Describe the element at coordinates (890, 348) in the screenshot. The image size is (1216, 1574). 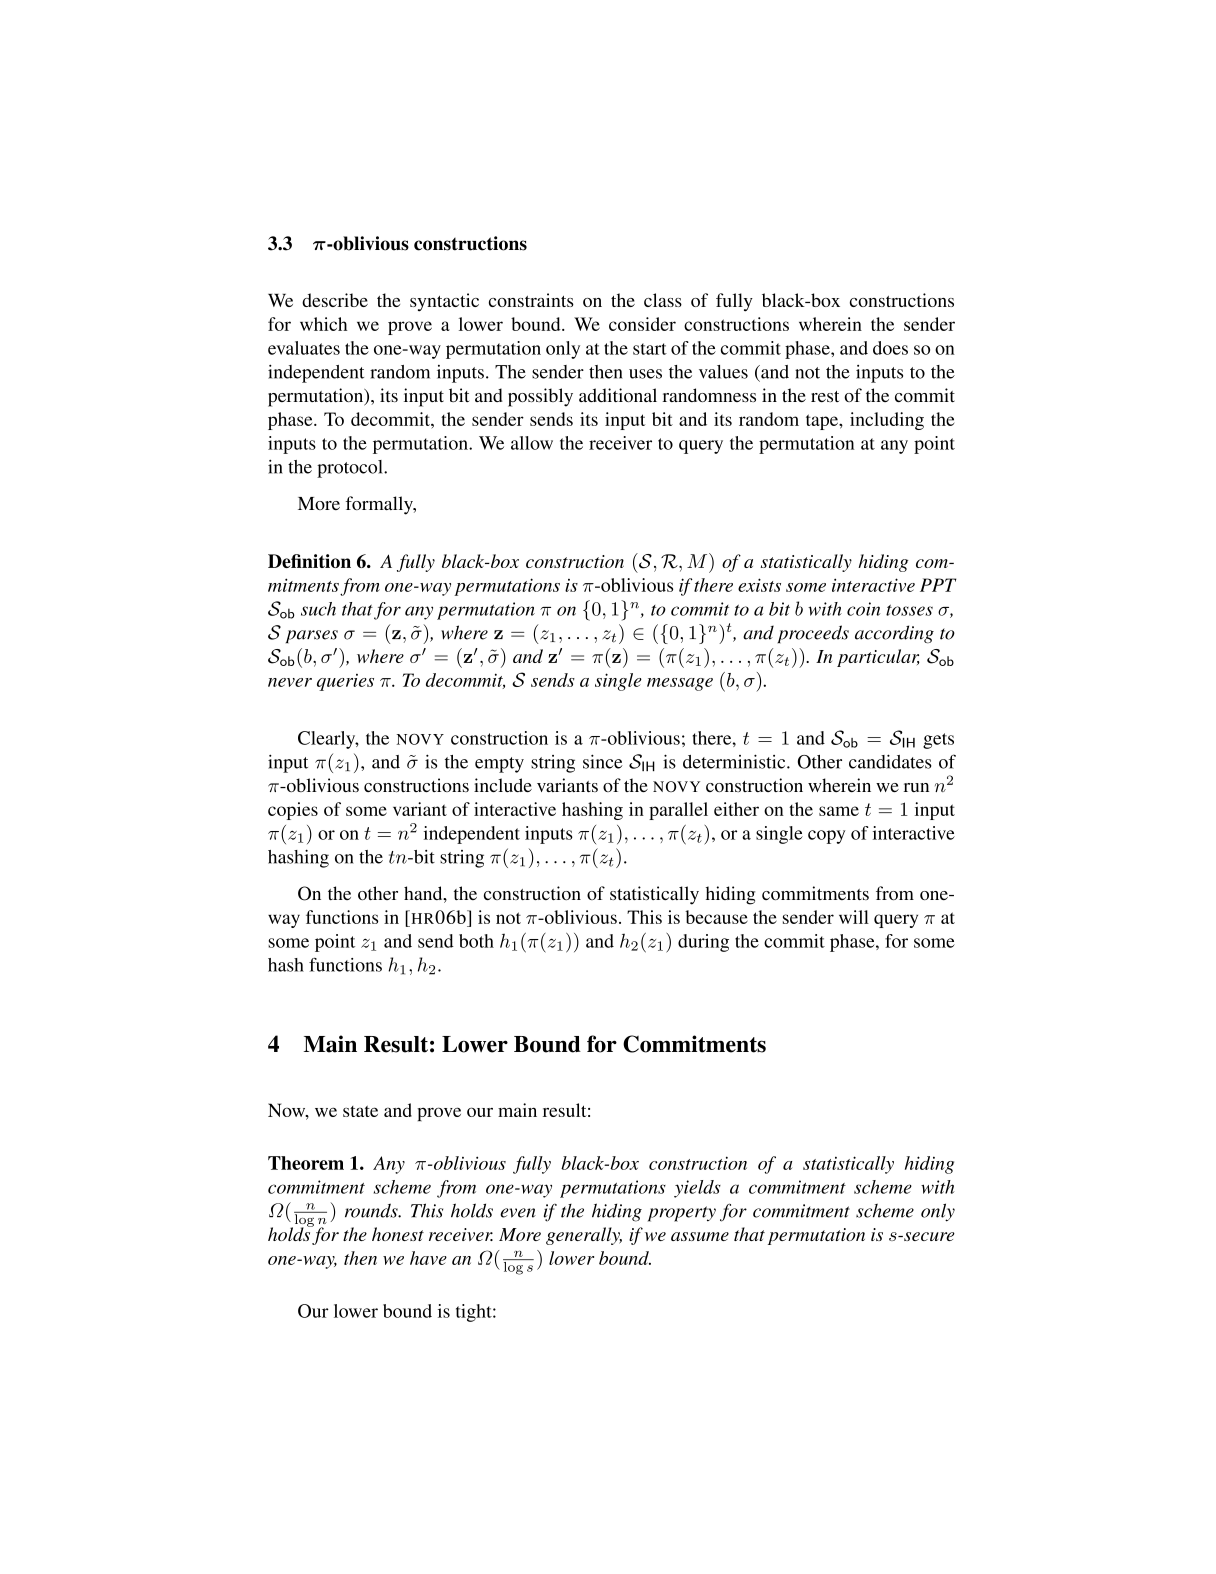
I see `does` at that location.
